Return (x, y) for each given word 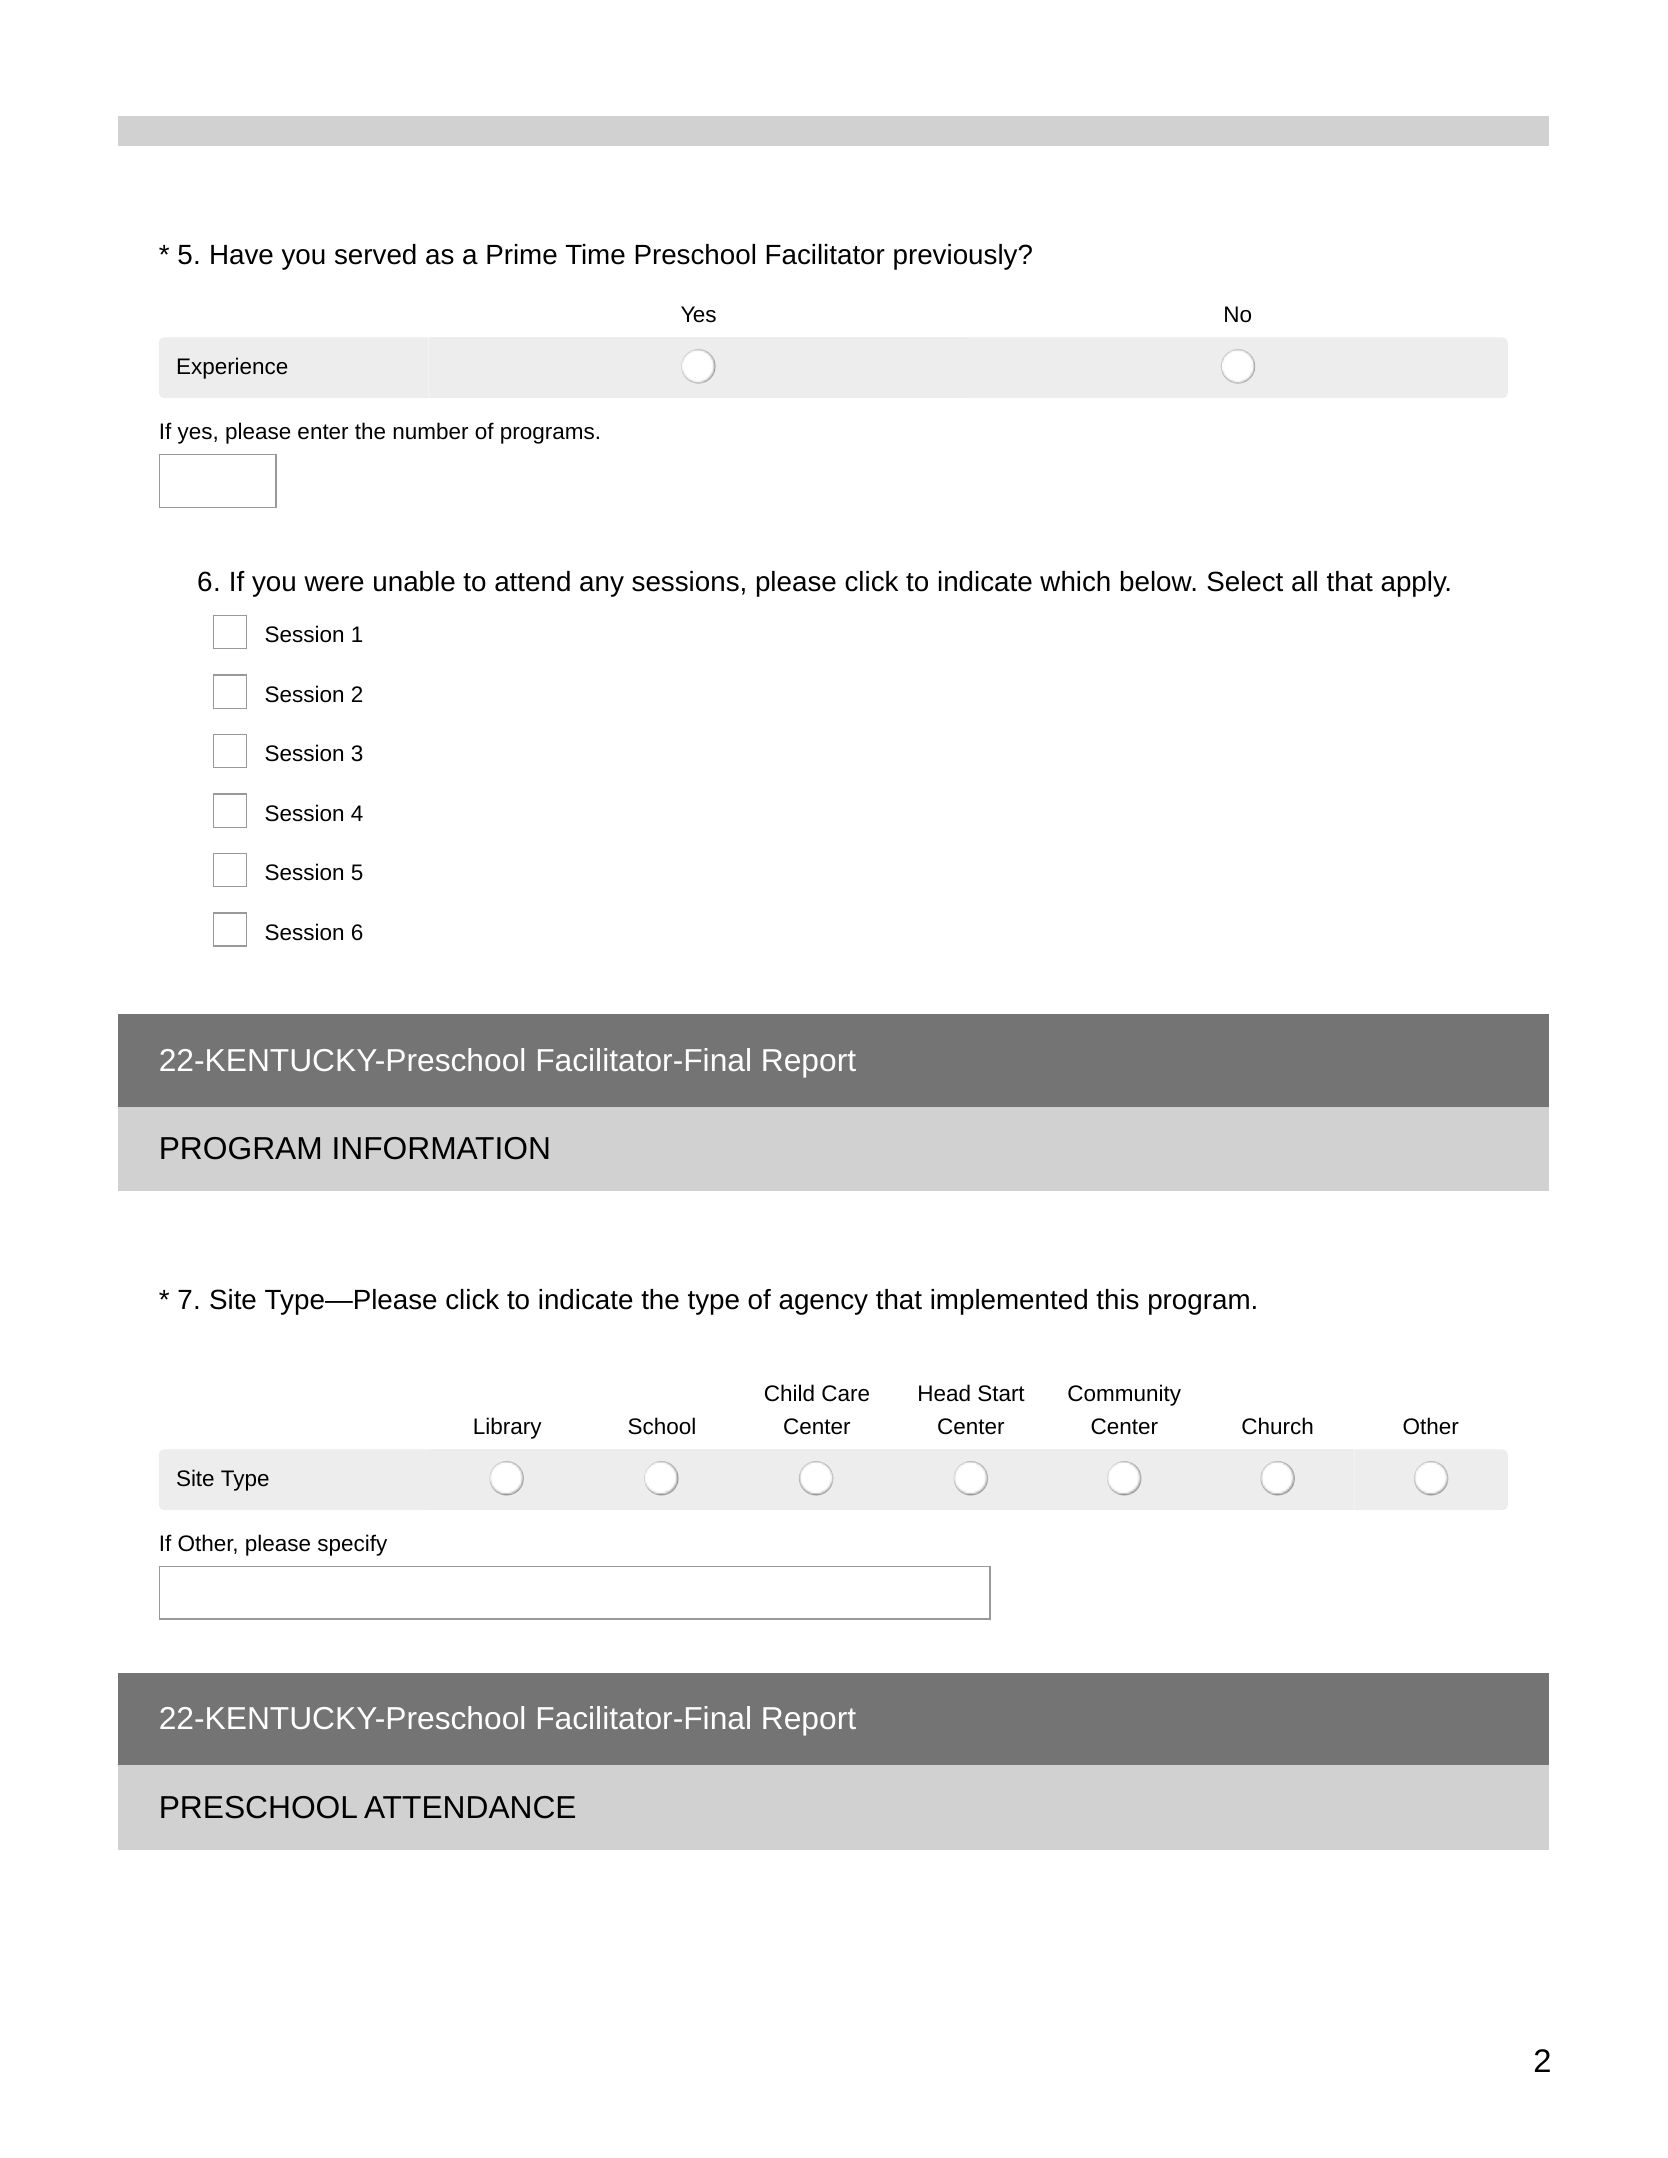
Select (1245, 581)
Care (845, 1393)
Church (1277, 1425)
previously (957, 257)
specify (352, 1545)
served (375, 254)
